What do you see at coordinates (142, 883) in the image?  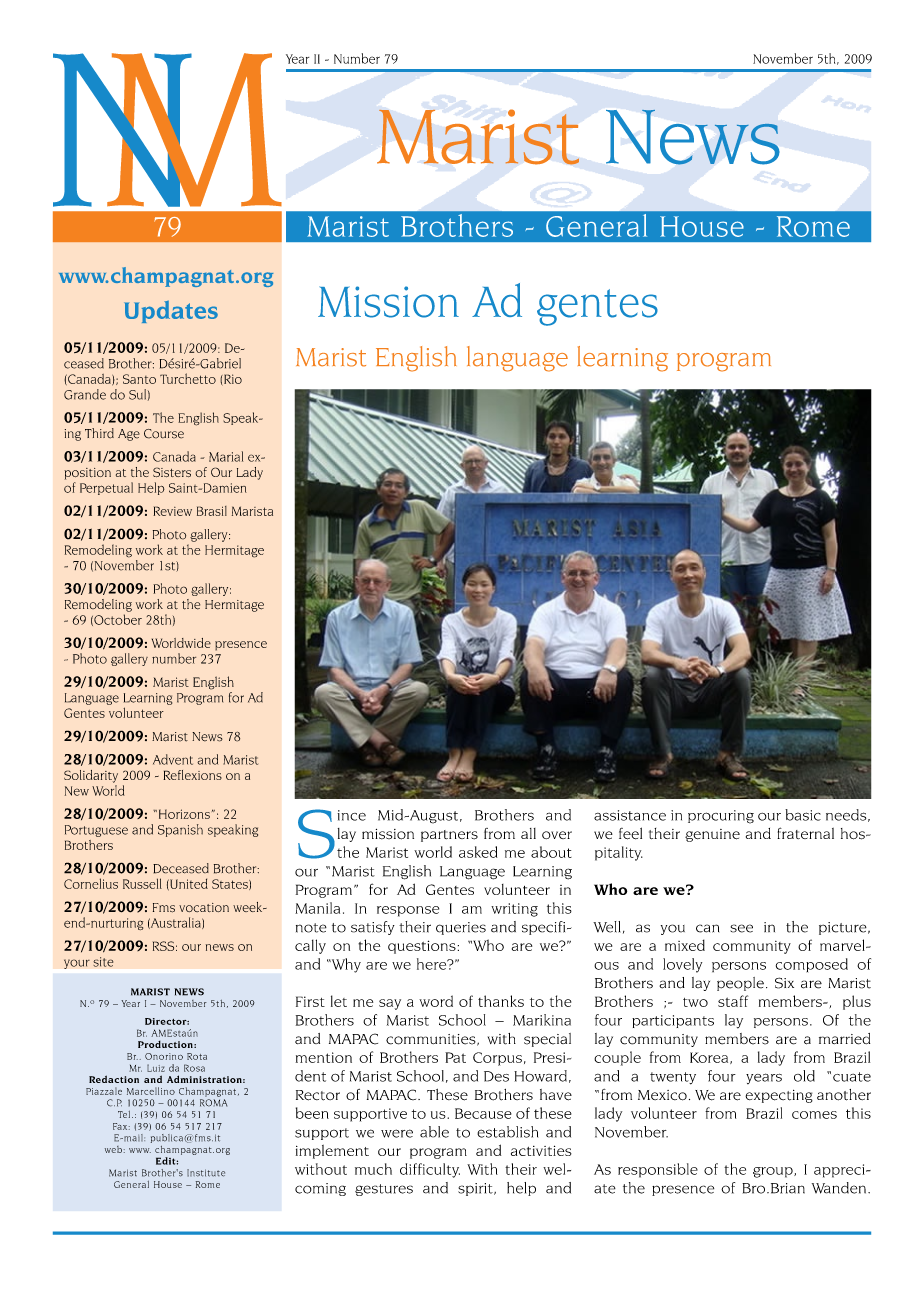 I see `Russell` at bounding box center [142, 883].
